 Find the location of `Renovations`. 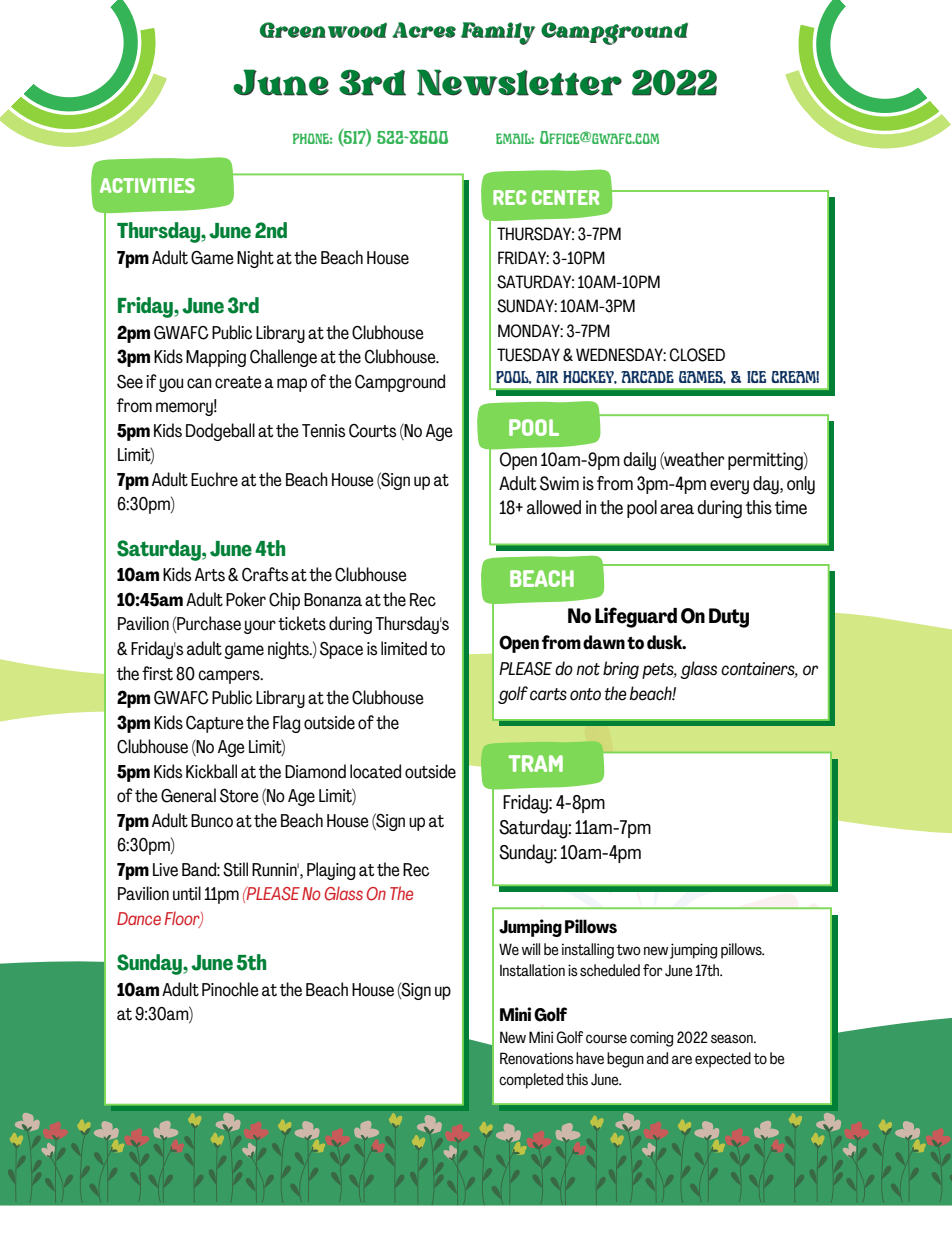

Renovations is located at coordinates (537, 1058).
